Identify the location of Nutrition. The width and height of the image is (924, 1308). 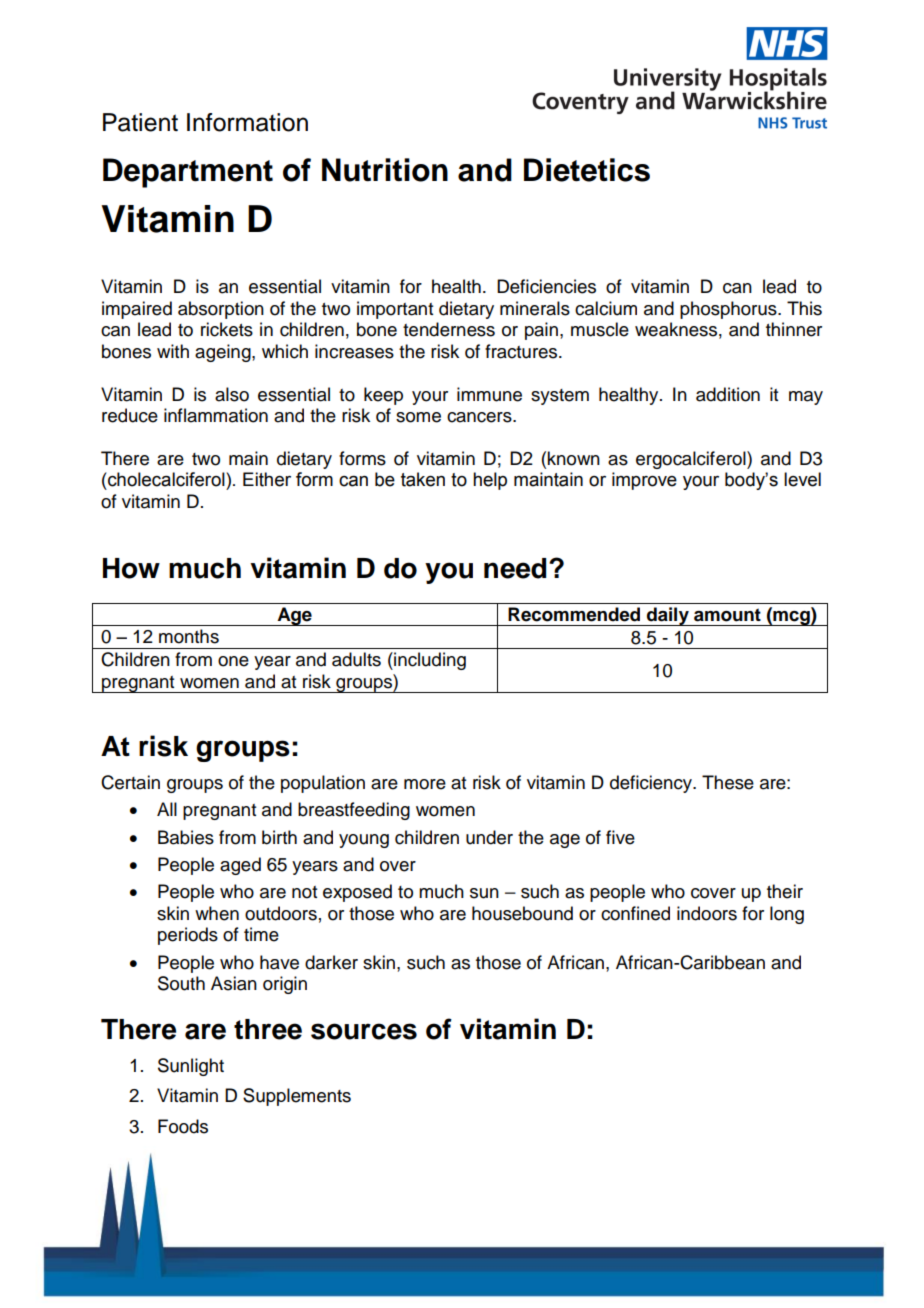
(385, 170).
